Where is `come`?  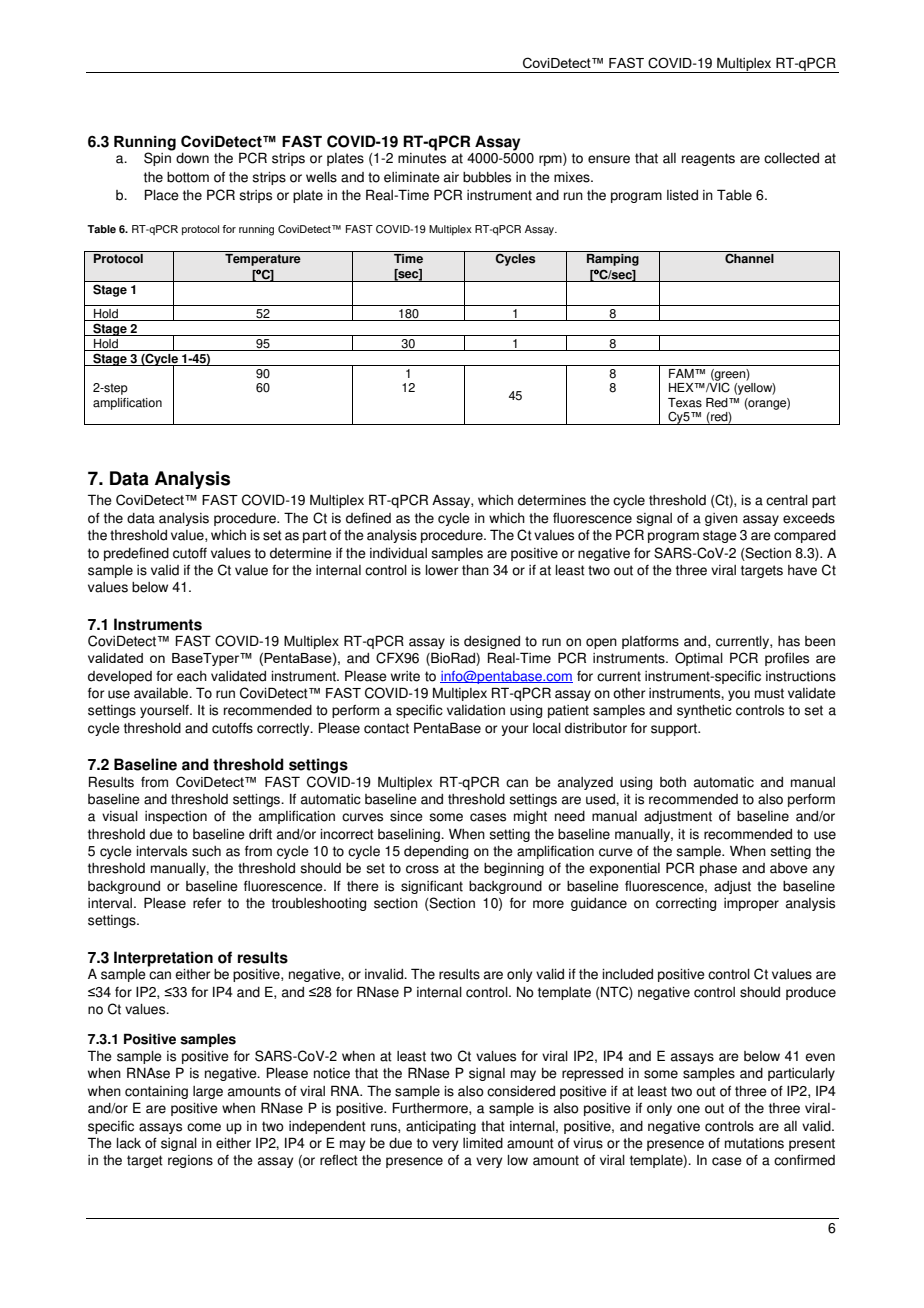
come is located at coordinates (204, 1127).
